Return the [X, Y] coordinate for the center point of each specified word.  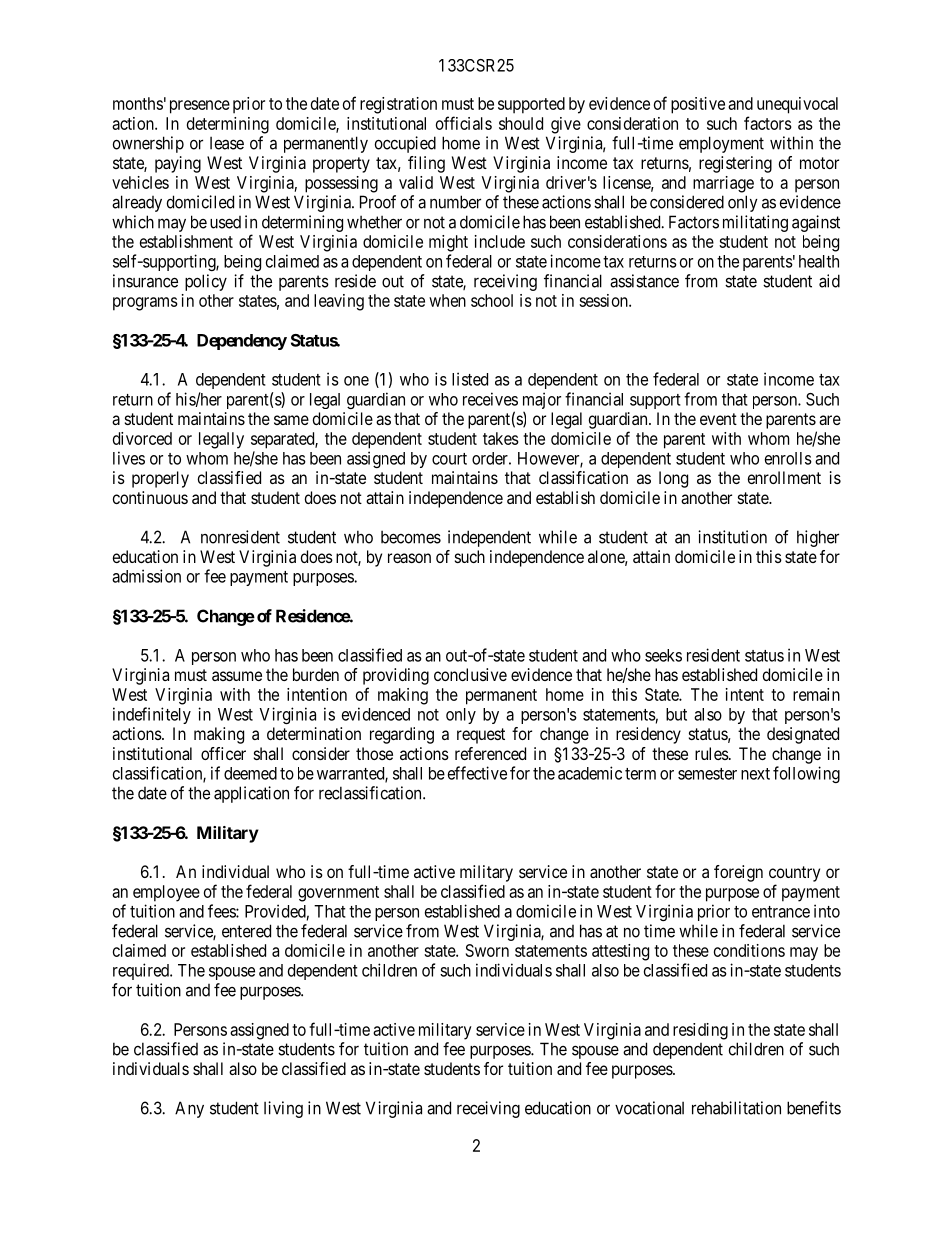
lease [227, 143]
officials [464, 123]
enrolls [788, 458]
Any [189, 1109]
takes [501, 438]
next [755, 774]
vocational [649, 1108]
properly [160, 479]
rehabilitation [736, 1108]
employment [721, 144]
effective [477, 773]
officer [223, 753]
